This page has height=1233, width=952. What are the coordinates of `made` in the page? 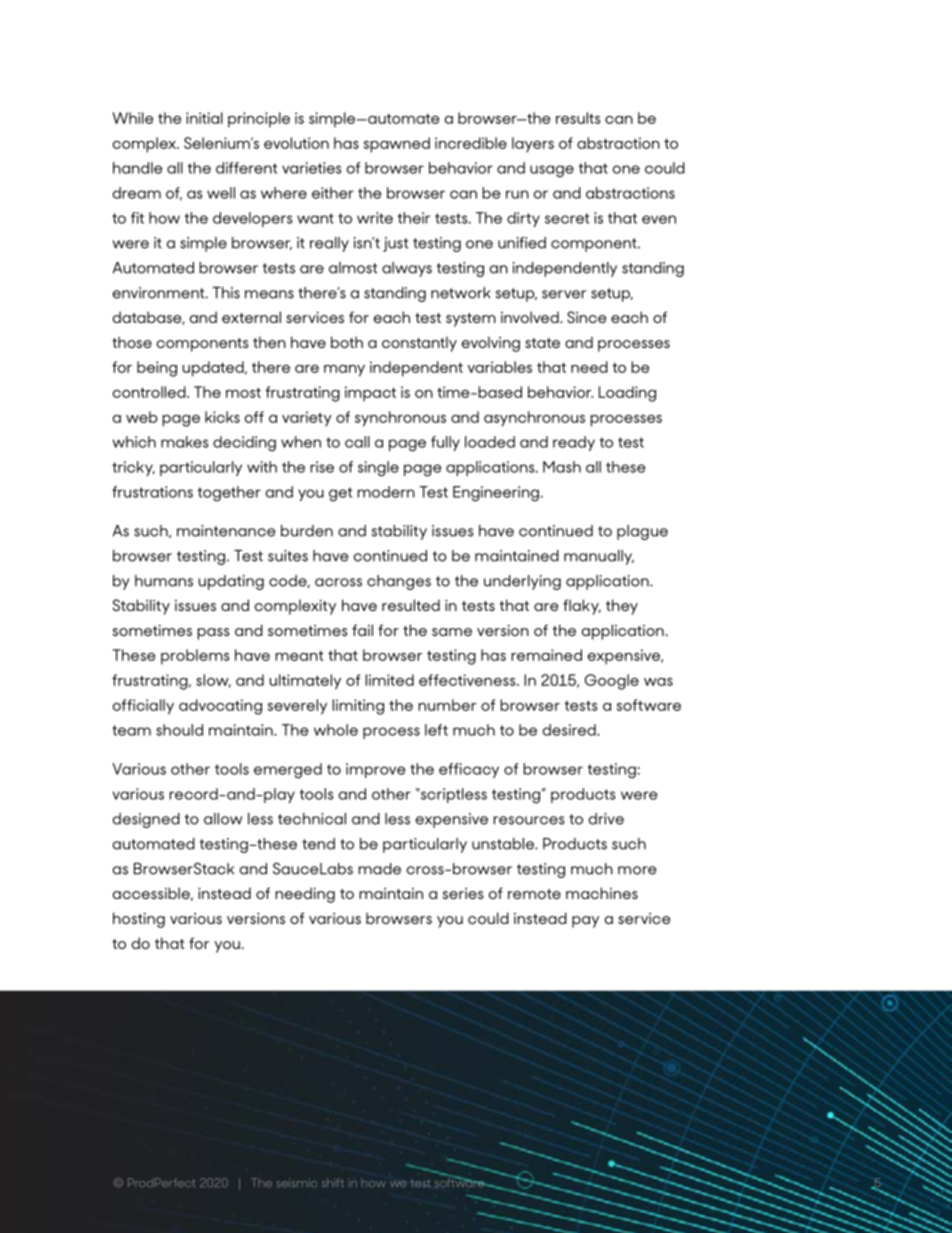 It's located at (379, 869).
